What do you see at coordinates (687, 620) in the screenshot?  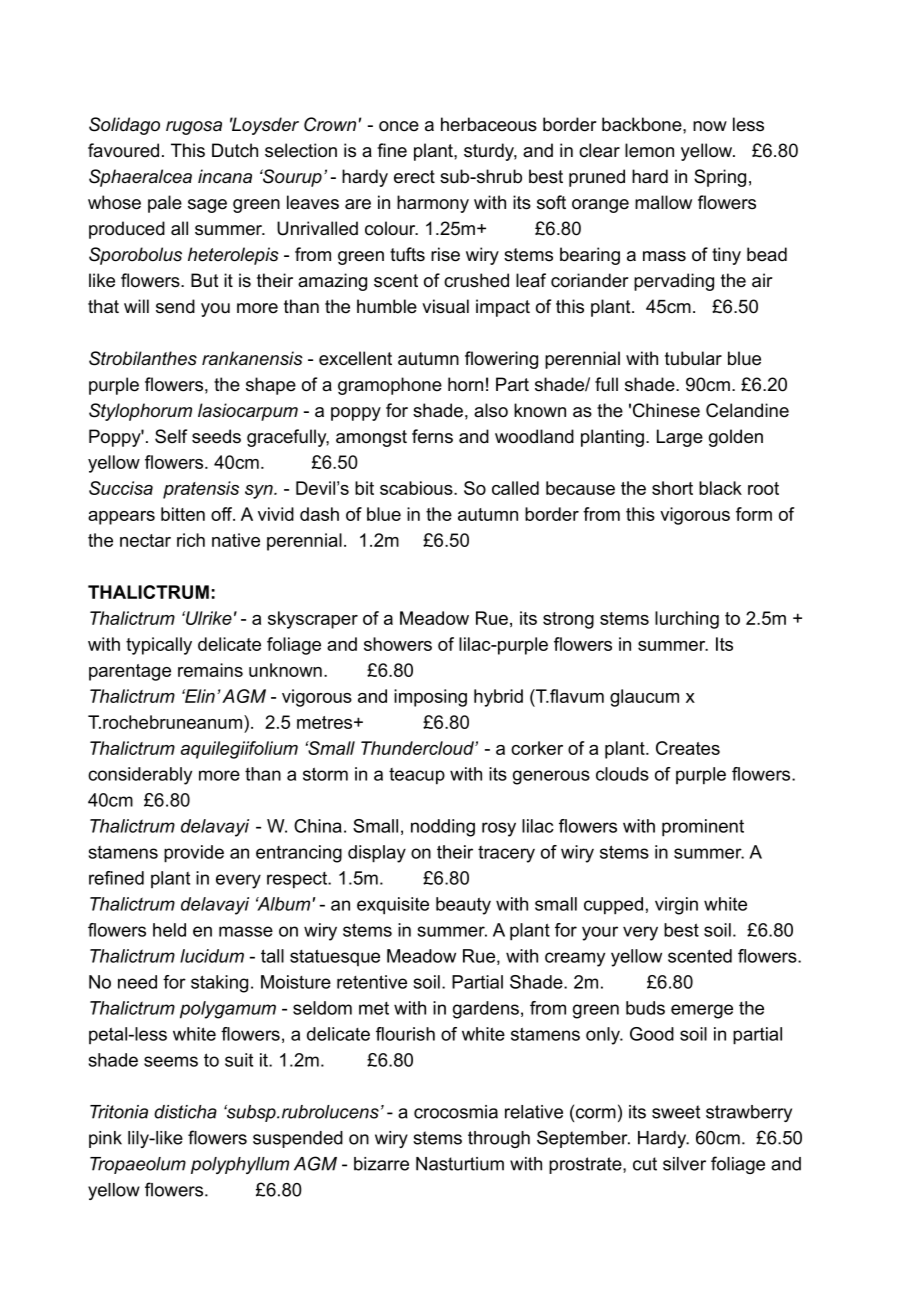 I see `lurching` at bounding box center [687, 620].
